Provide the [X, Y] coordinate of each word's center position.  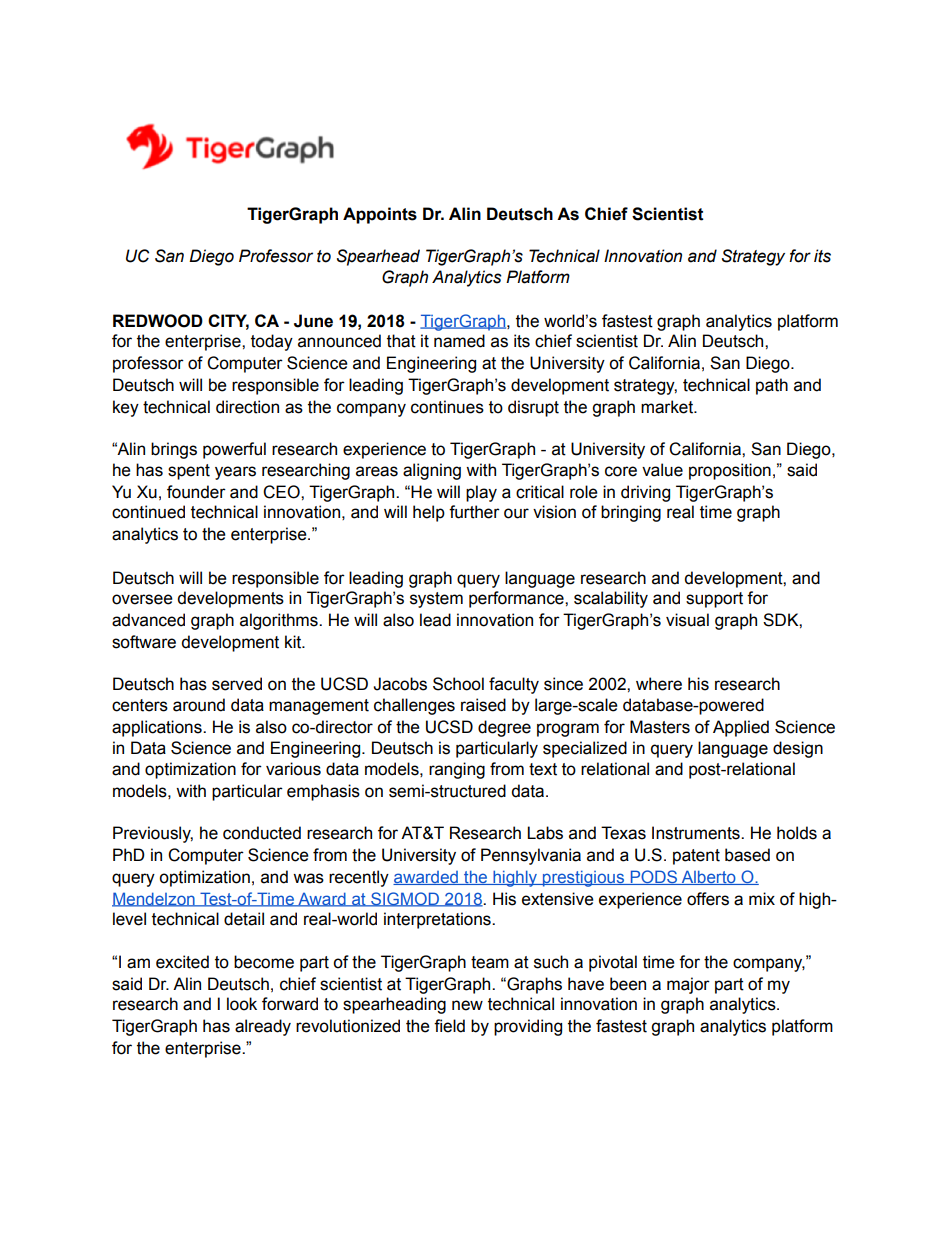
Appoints [380, 215]
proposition [730, 471]
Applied [741, 728]
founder [196, 492]
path [772, 386]
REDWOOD [158, 321]
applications [158, 728]
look [242, 1004]
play [481, 493]
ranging [457, 770]
